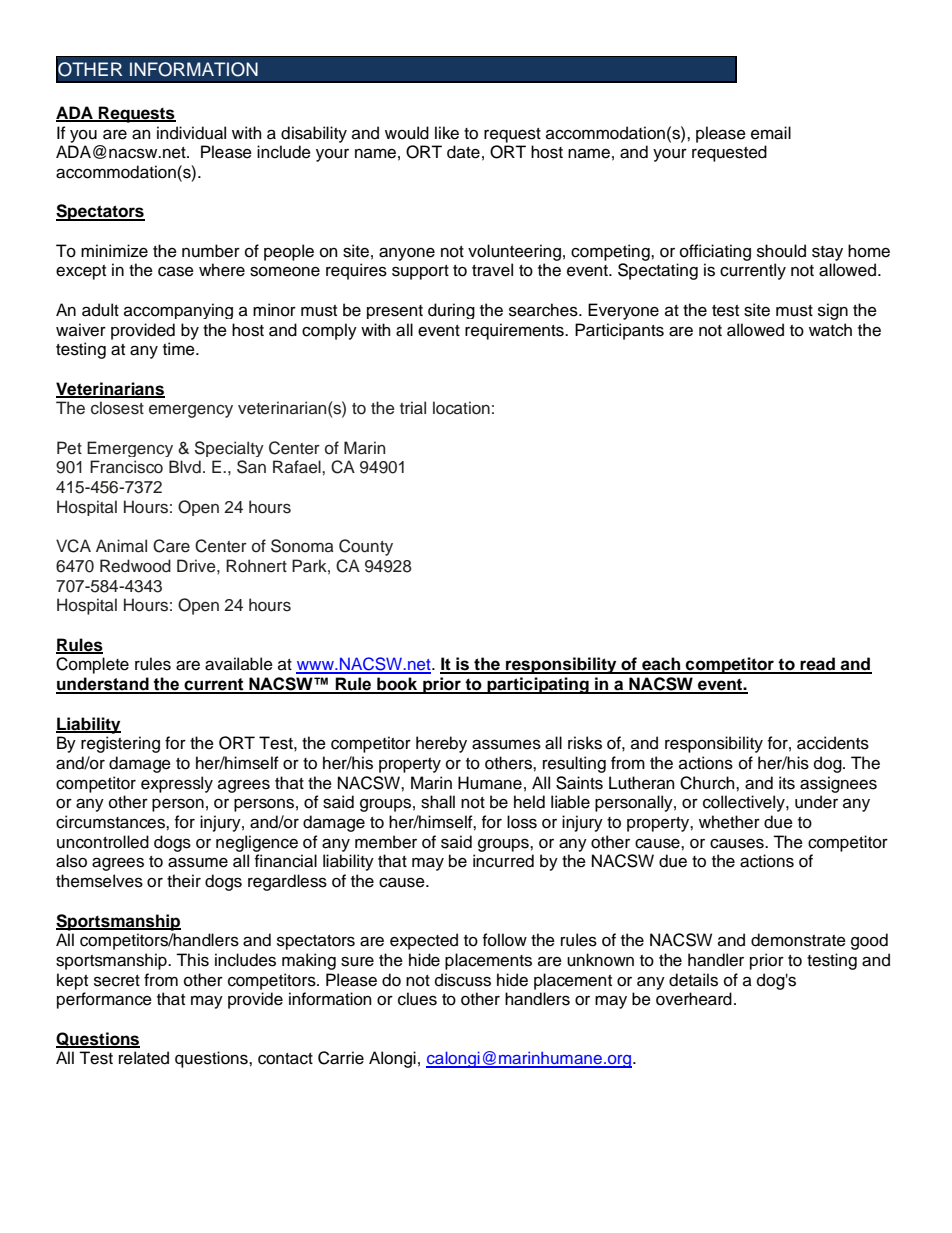 Image resolution: width=952 pixels, height=1233 pixels. I want to click on overheard, so click(694, 999).
